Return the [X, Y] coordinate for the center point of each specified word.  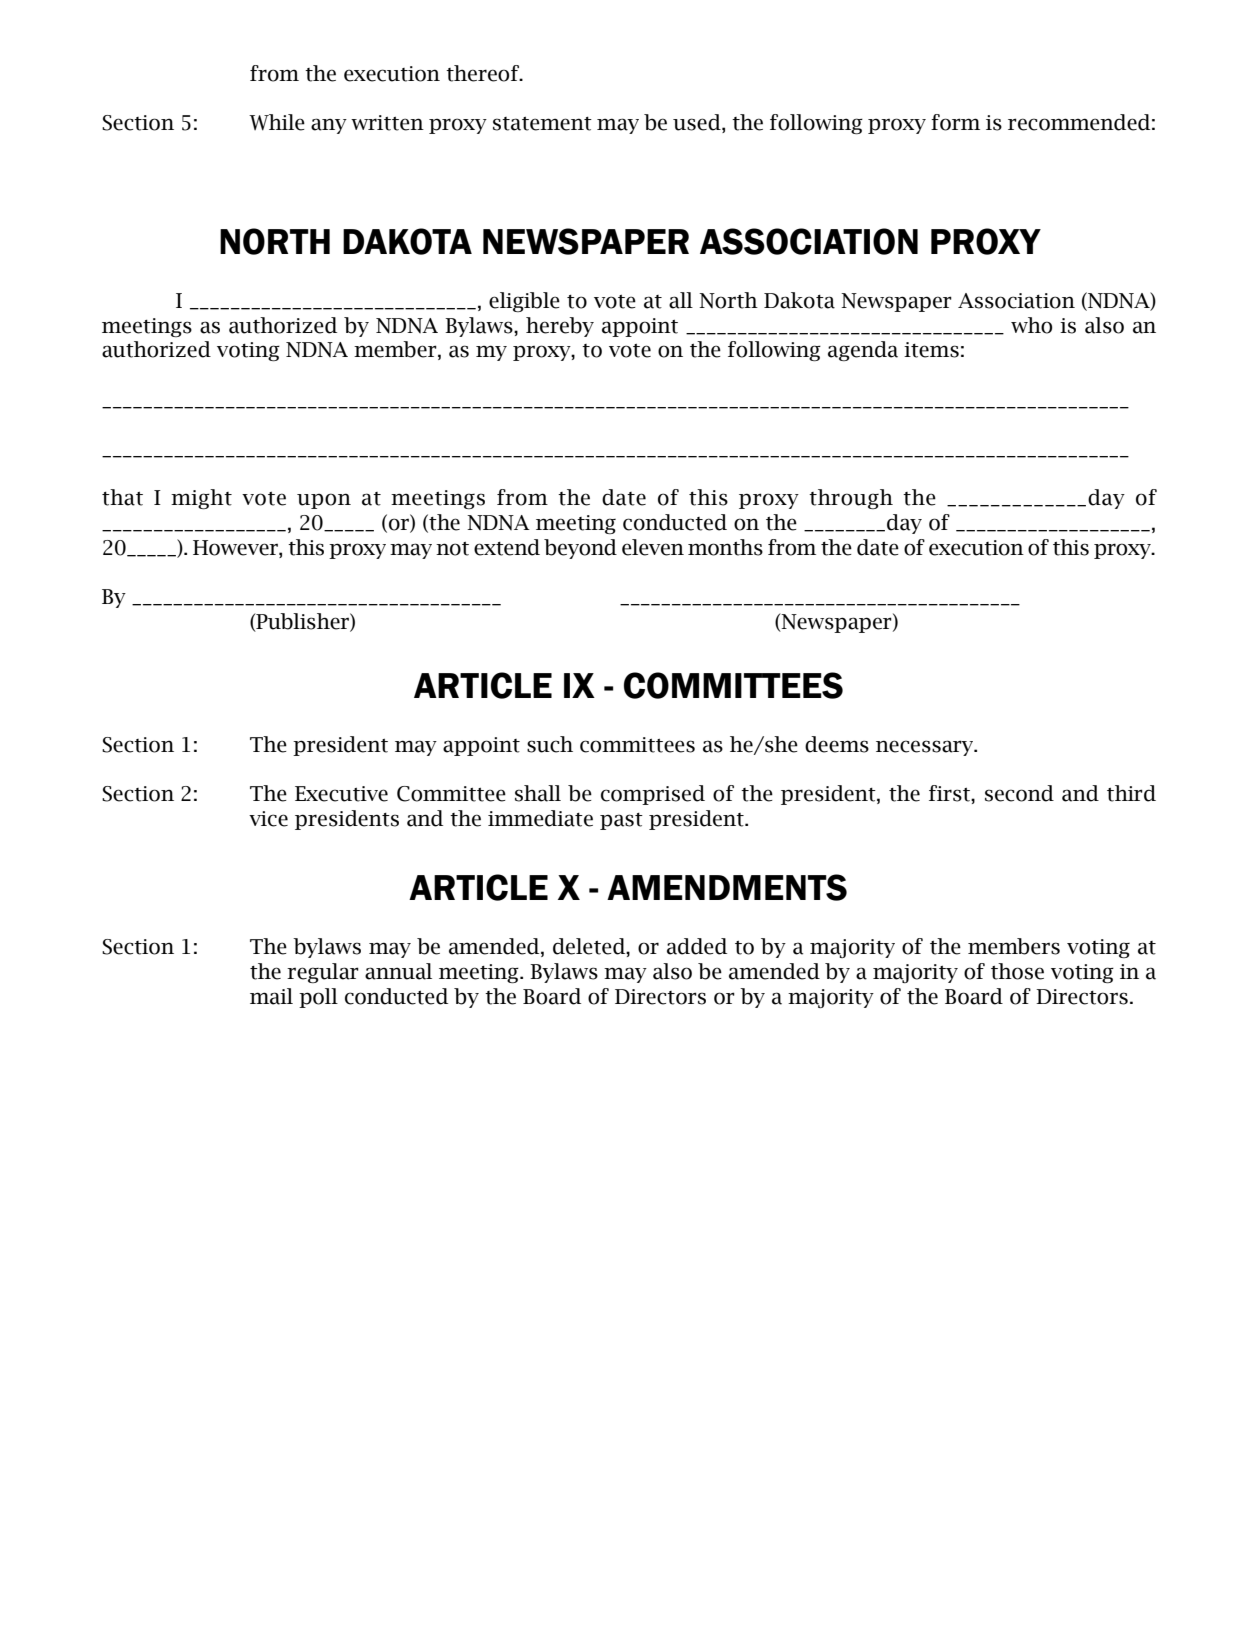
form [955, 122]
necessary [926, 748]
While [277, 122]
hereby [560, 327]
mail [271, 996]
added [697, 946]
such [550, 744]
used [698, 123]
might [201, 499]
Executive [341, 794]
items [931, 350]
